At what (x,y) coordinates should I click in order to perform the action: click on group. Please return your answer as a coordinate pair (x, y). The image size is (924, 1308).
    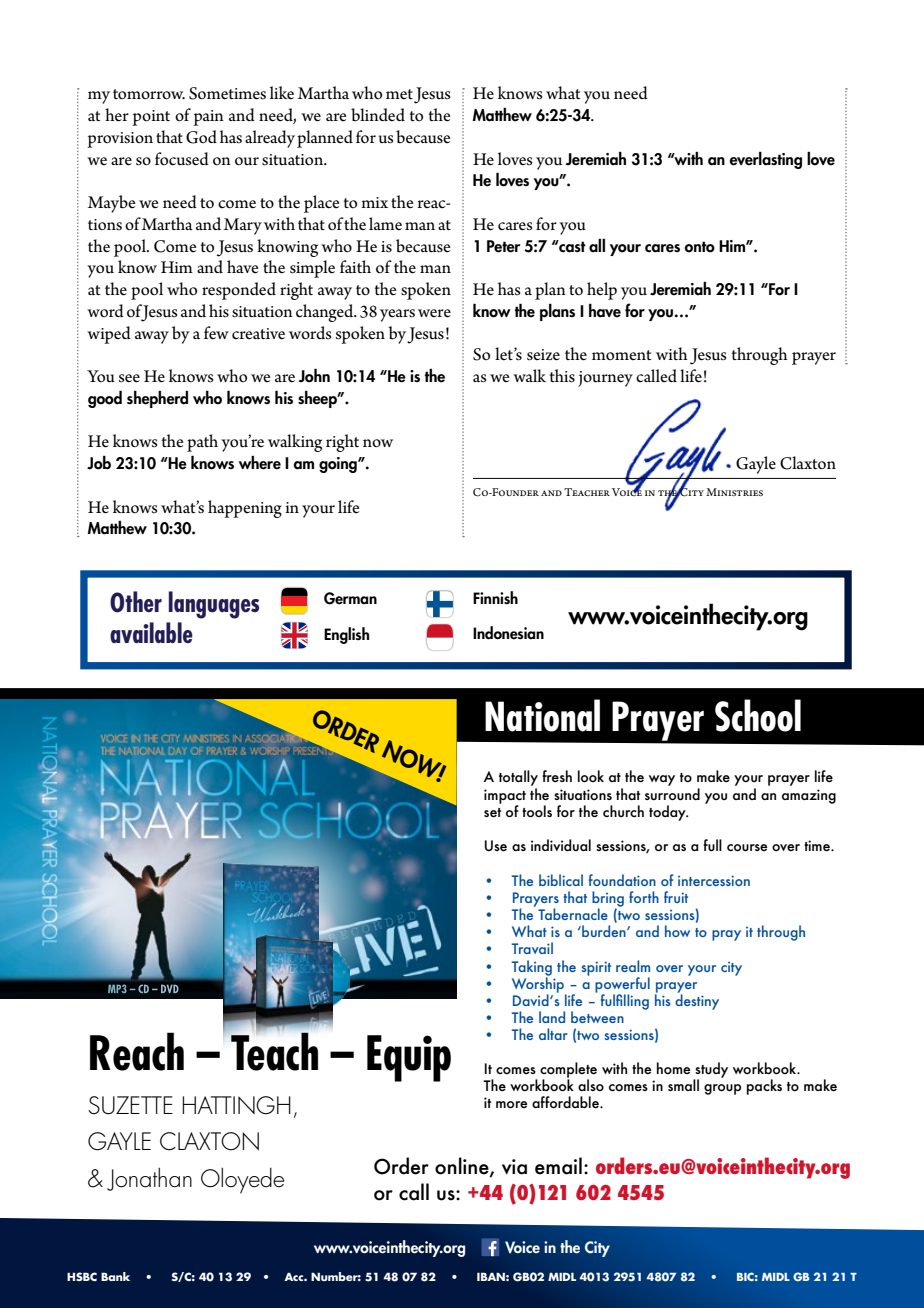
    Looking at the image, I should click on (722, 1089).
